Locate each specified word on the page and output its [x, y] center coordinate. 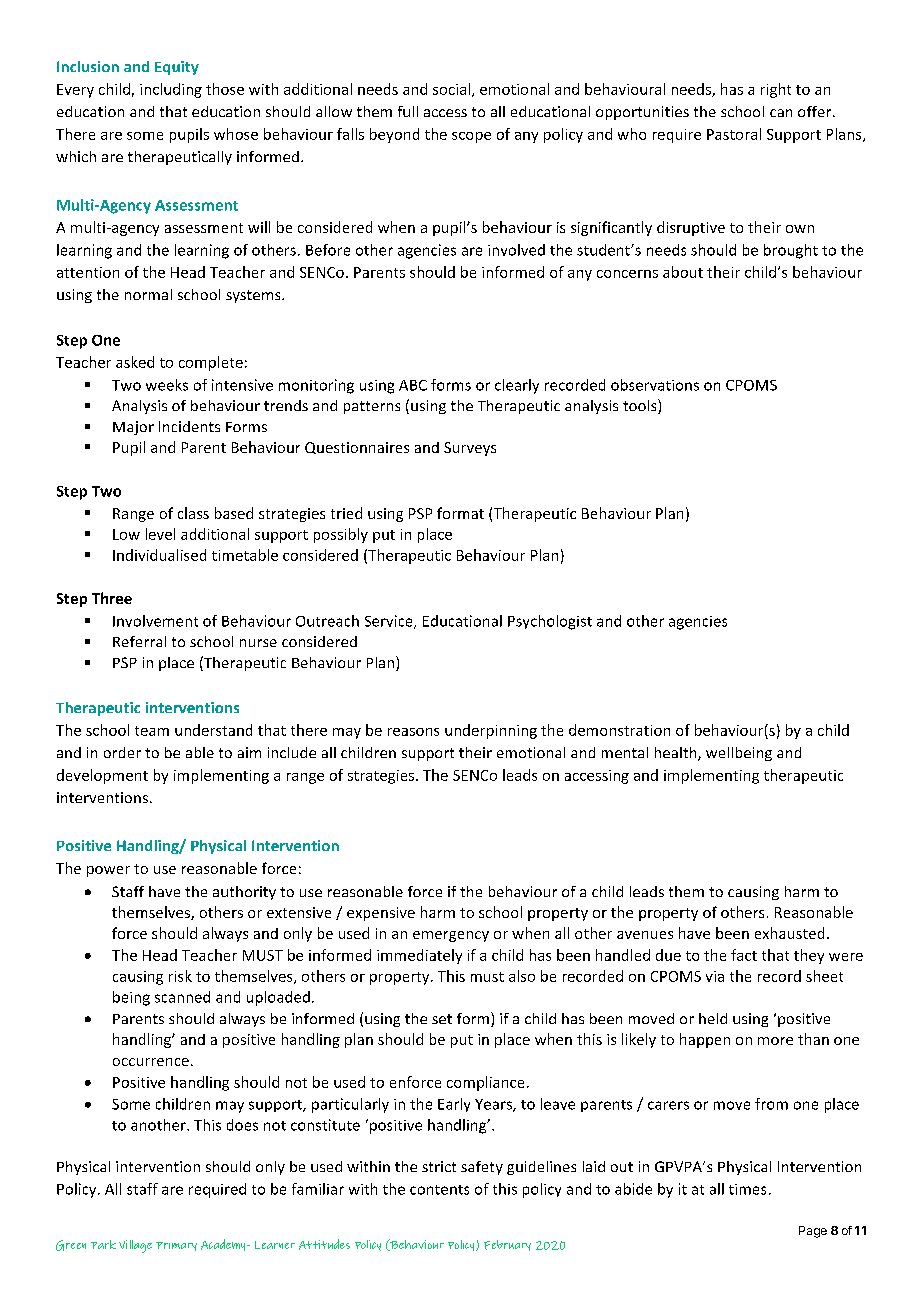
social [453, 90]
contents [439, 1190]
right [776, 90]
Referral [139, 641]
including [171, 90]
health [677, 754]
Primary [176, 1246]
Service [390, 622]
